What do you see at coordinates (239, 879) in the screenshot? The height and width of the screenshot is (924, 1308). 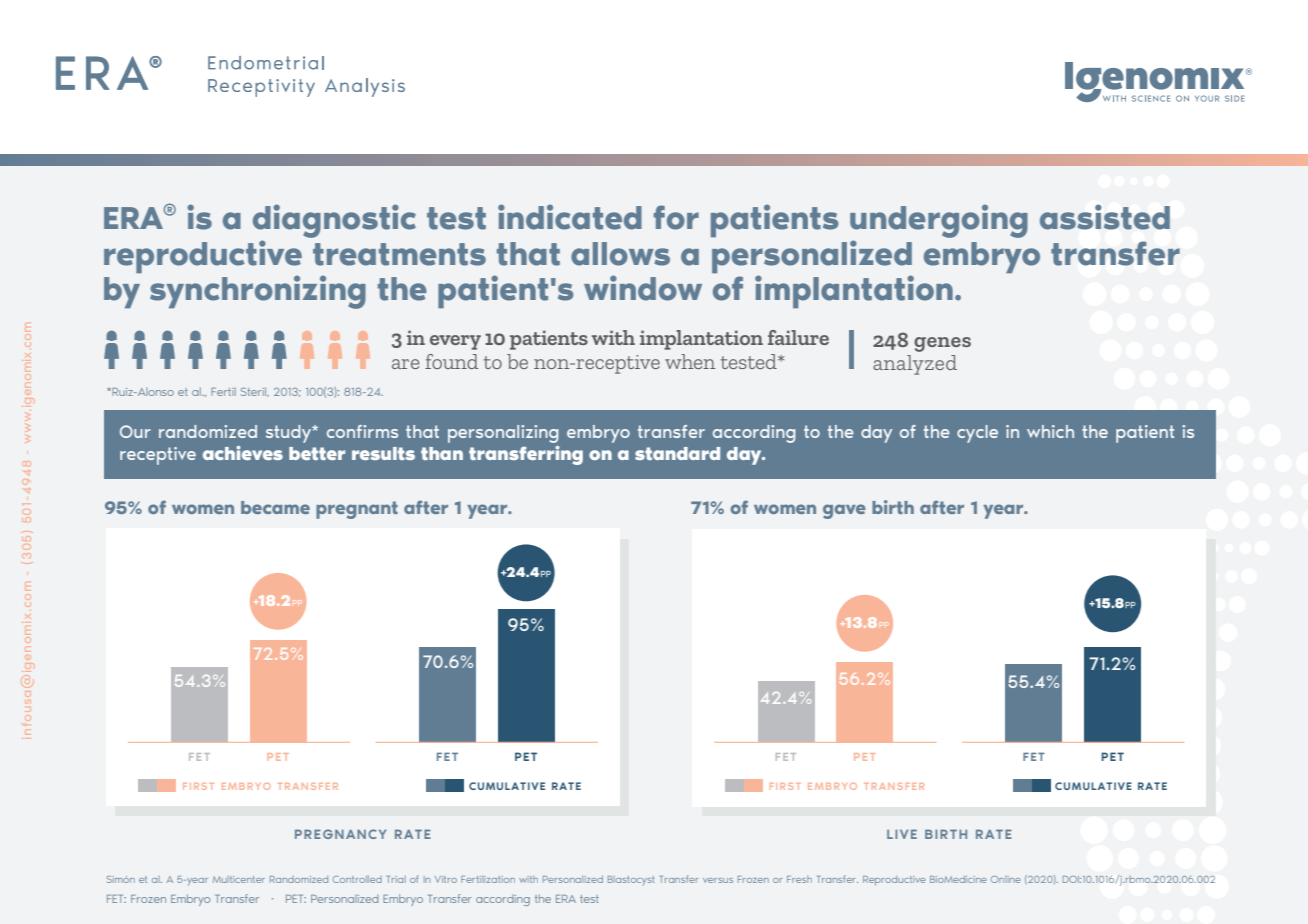 I see `Multicenter` at bounding box center [239, 879].
